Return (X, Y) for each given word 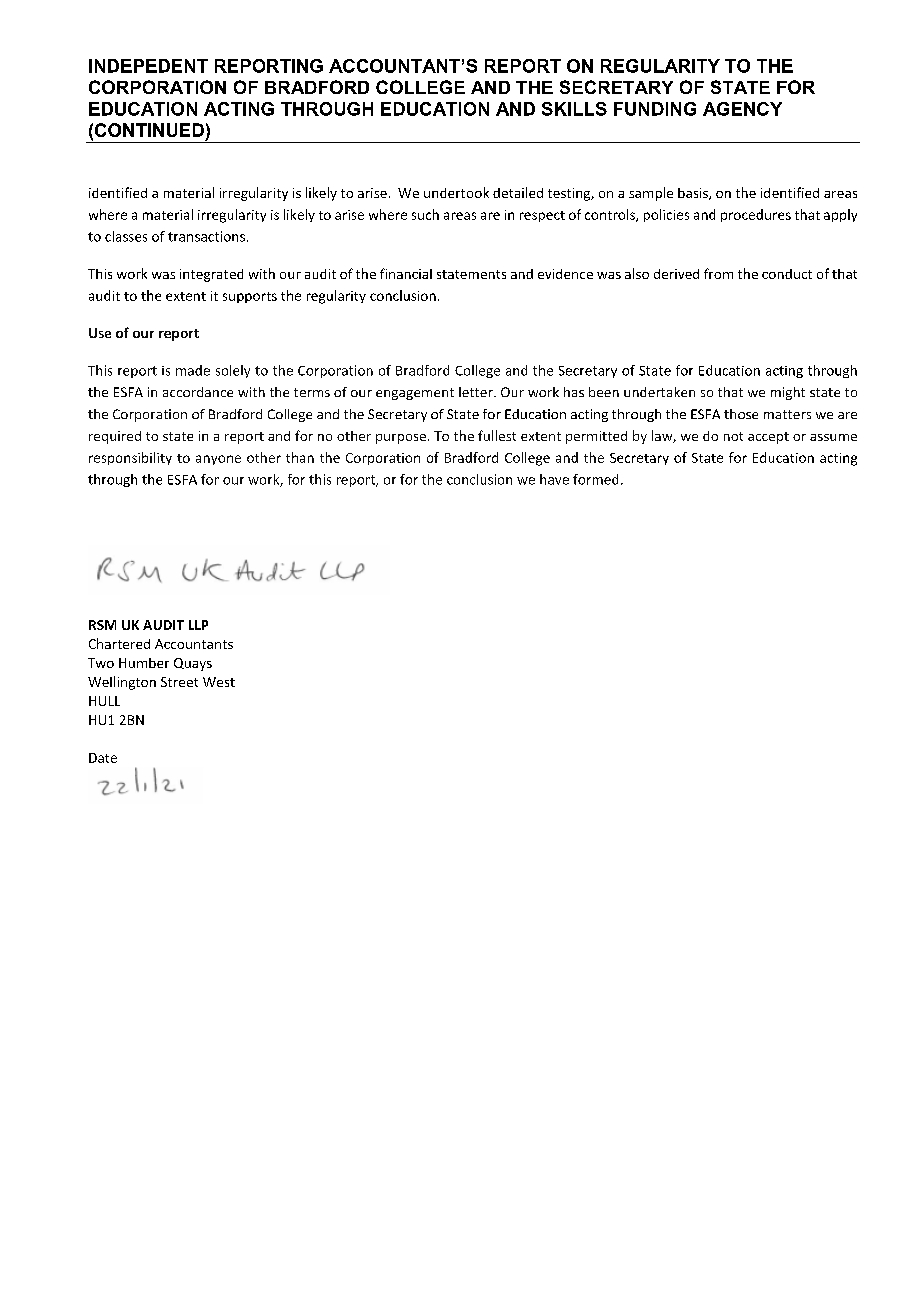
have (554, 479)
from (718, 273)
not (733, 436)
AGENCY (742, 109)
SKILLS (574, 109)
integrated (211, 275)
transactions (206, 236)
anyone (218, 460)
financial (406, 273)
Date (103, 758)
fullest (497, 435)
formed (595, 479)
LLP (198, 625)
